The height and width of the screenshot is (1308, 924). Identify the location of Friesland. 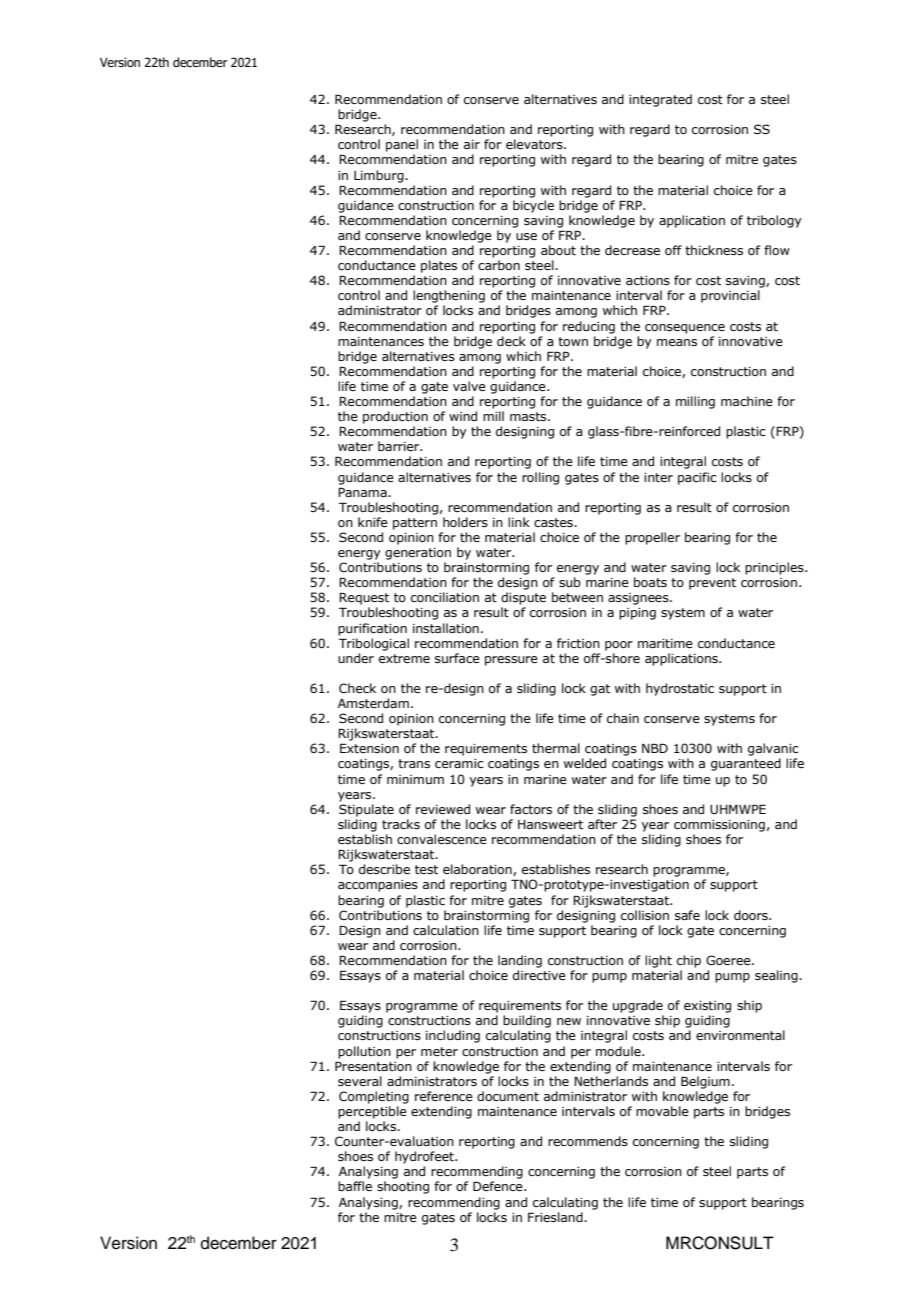
(556, 1217).
